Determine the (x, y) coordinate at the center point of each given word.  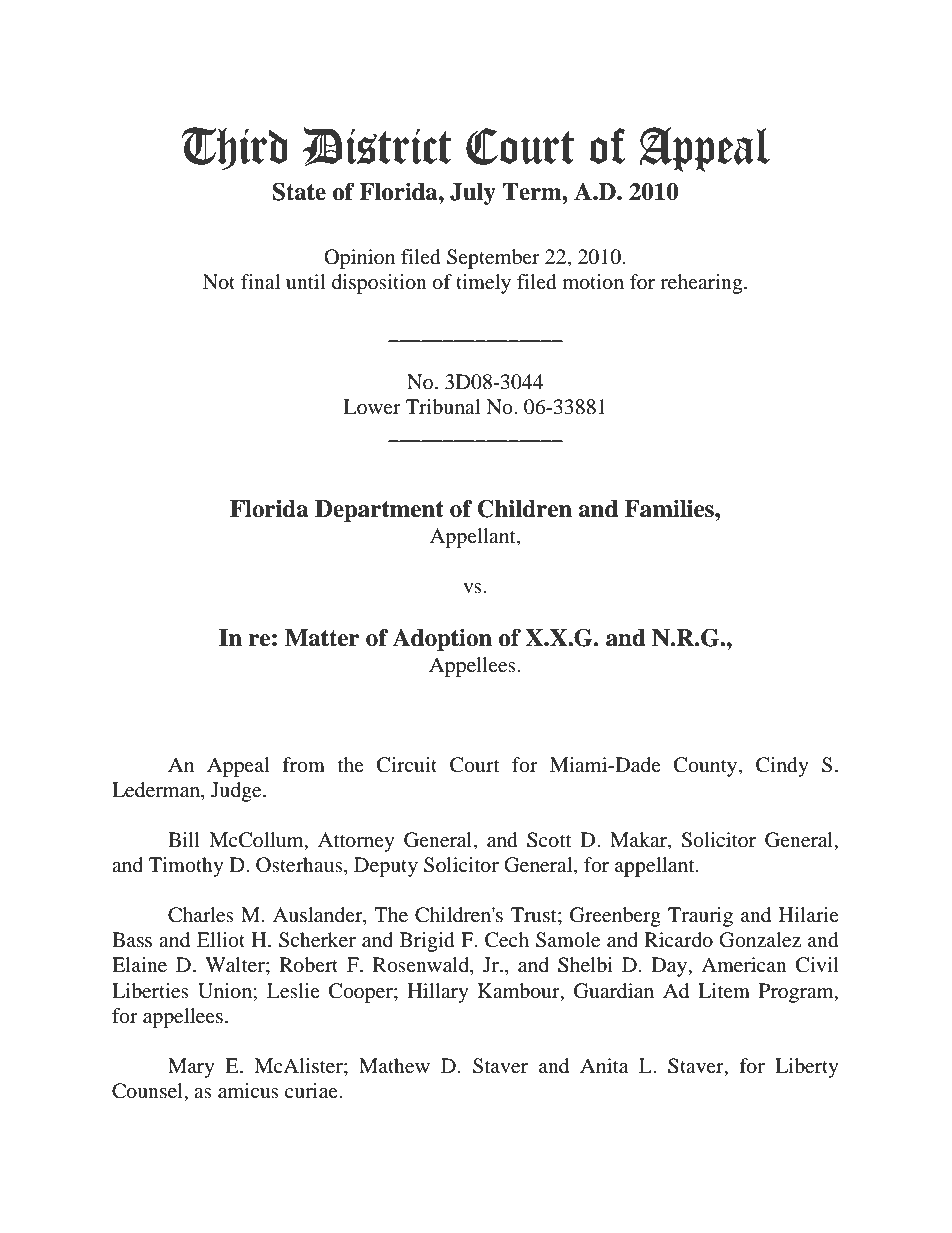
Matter (322, 638)
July (473, 194)
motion (593, 282)
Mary (191, 1068)
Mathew (394, 1065)
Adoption (442, 640)
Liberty (807, 1068)
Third (234, 148)
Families (670, 509)
